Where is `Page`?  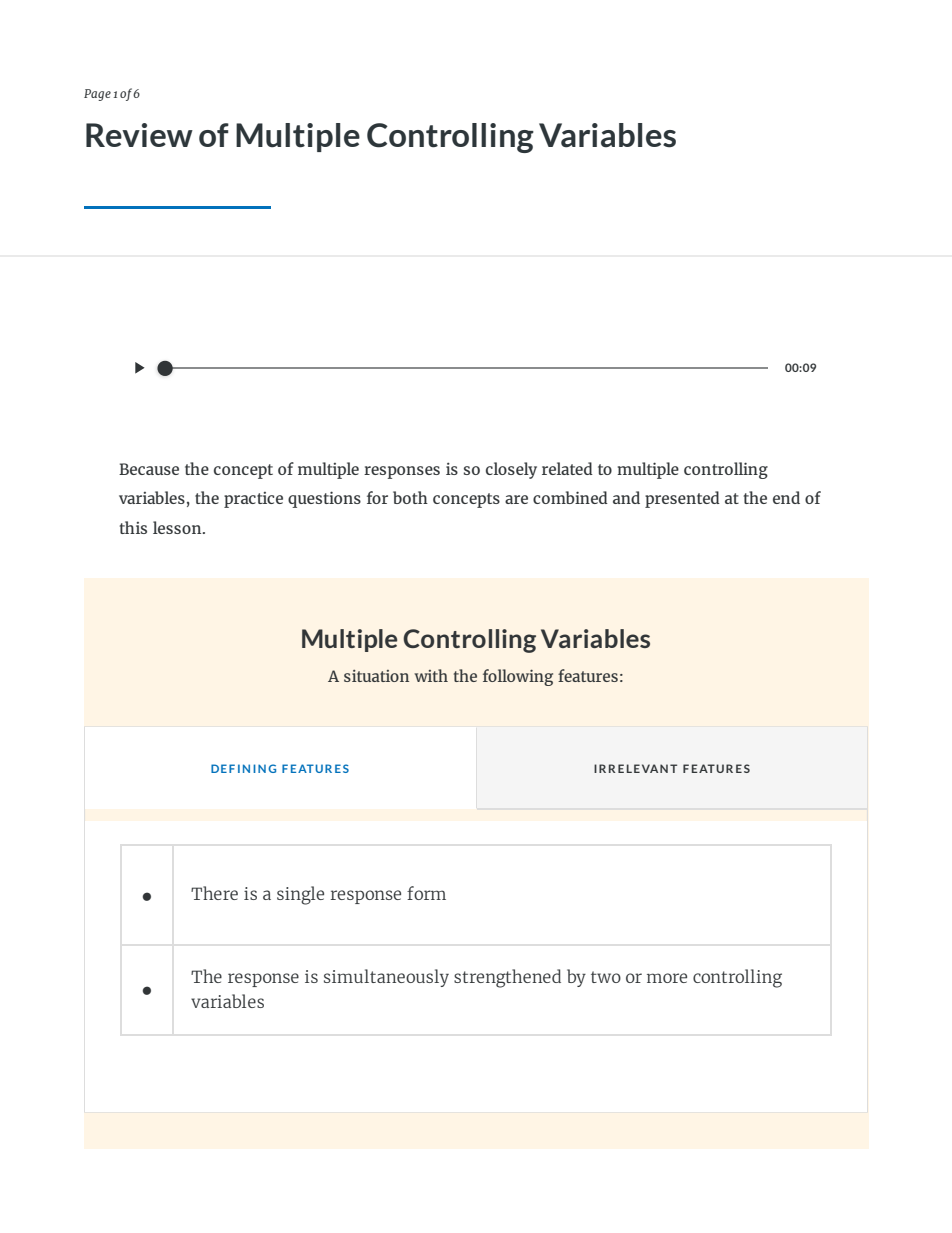
Page is located at coordinates (97, 95).
